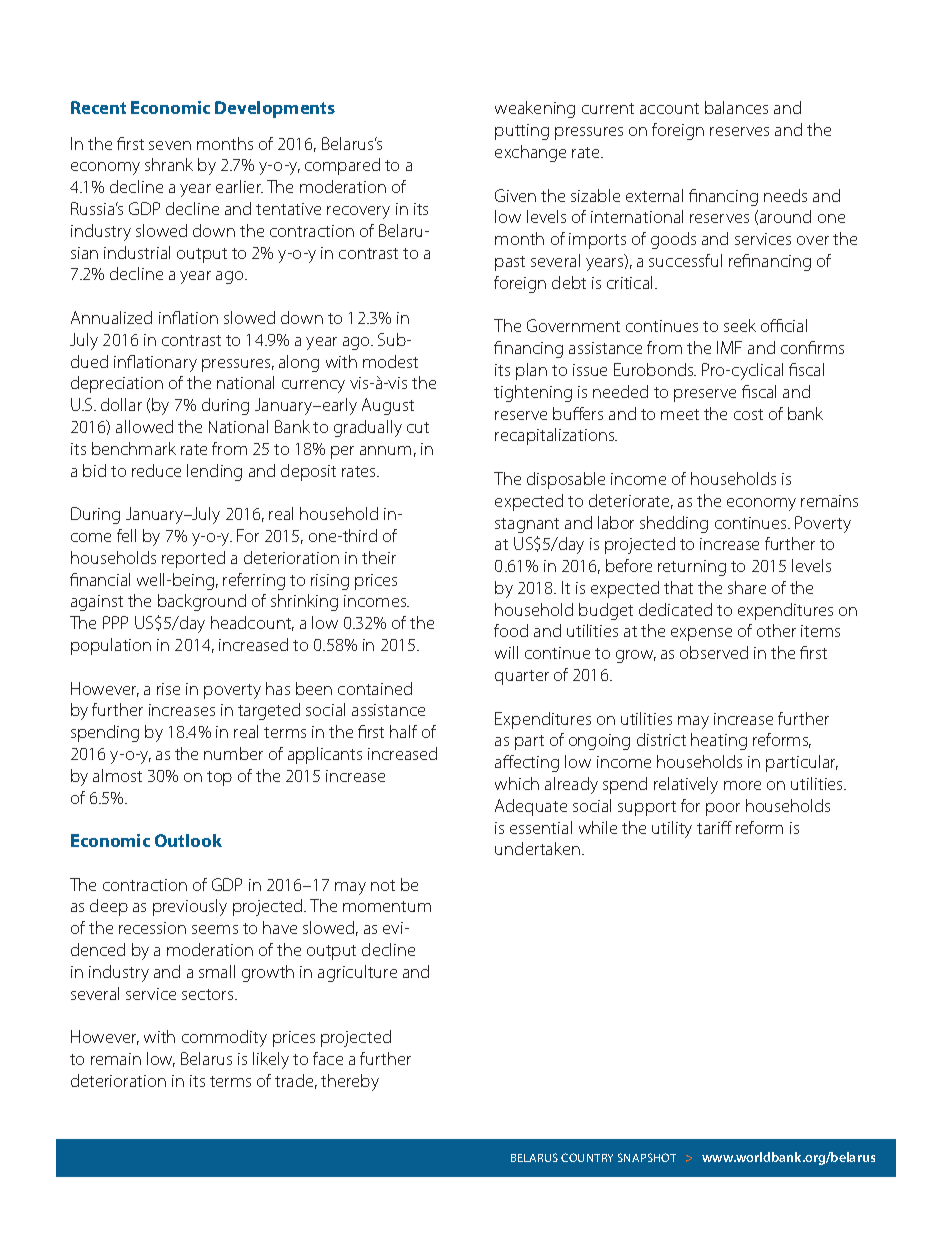  Describe the element at coordinates (736, 107) in the screenshot. I see `balances` at that location.
